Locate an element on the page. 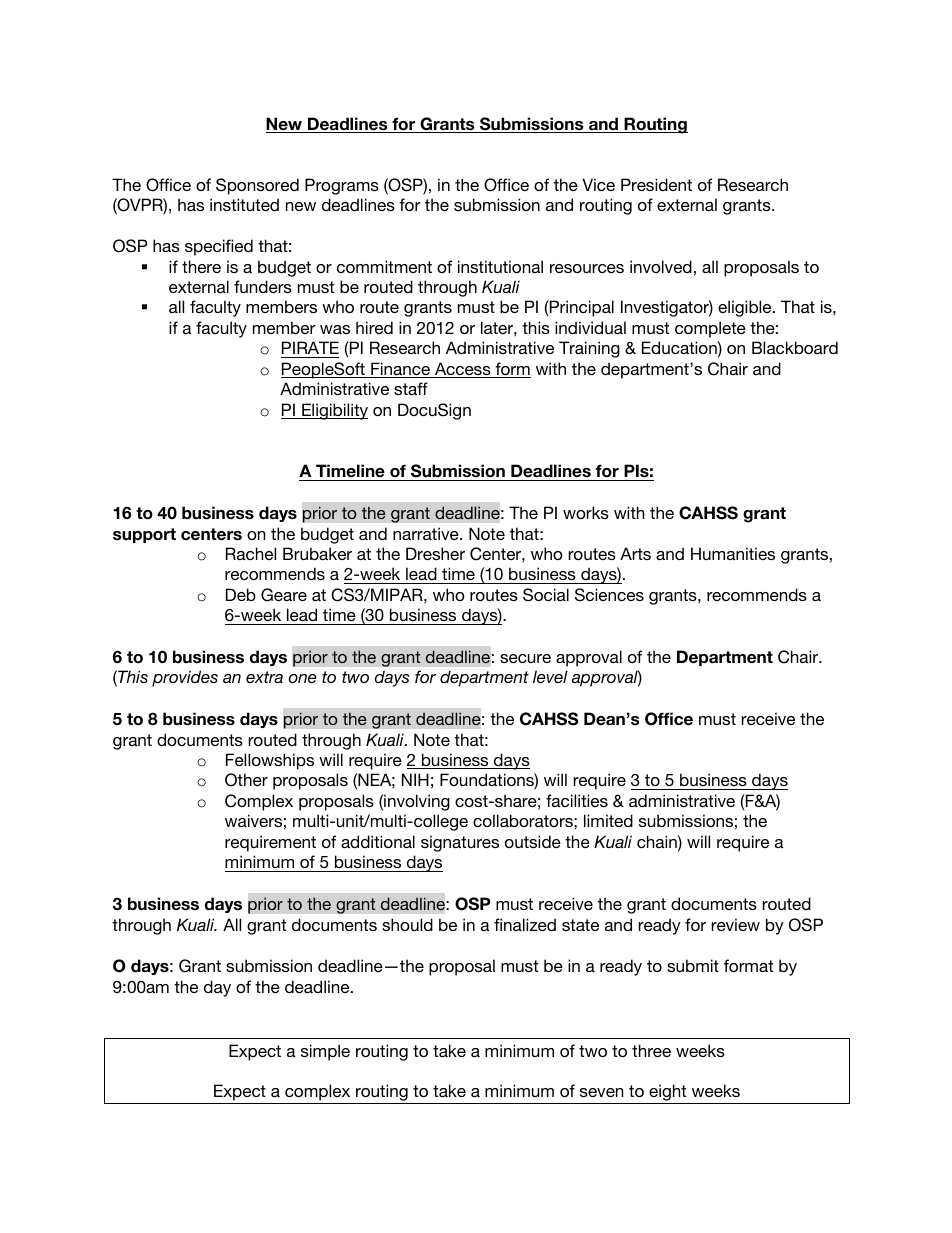  secure is located at coordinates (525, 658).
